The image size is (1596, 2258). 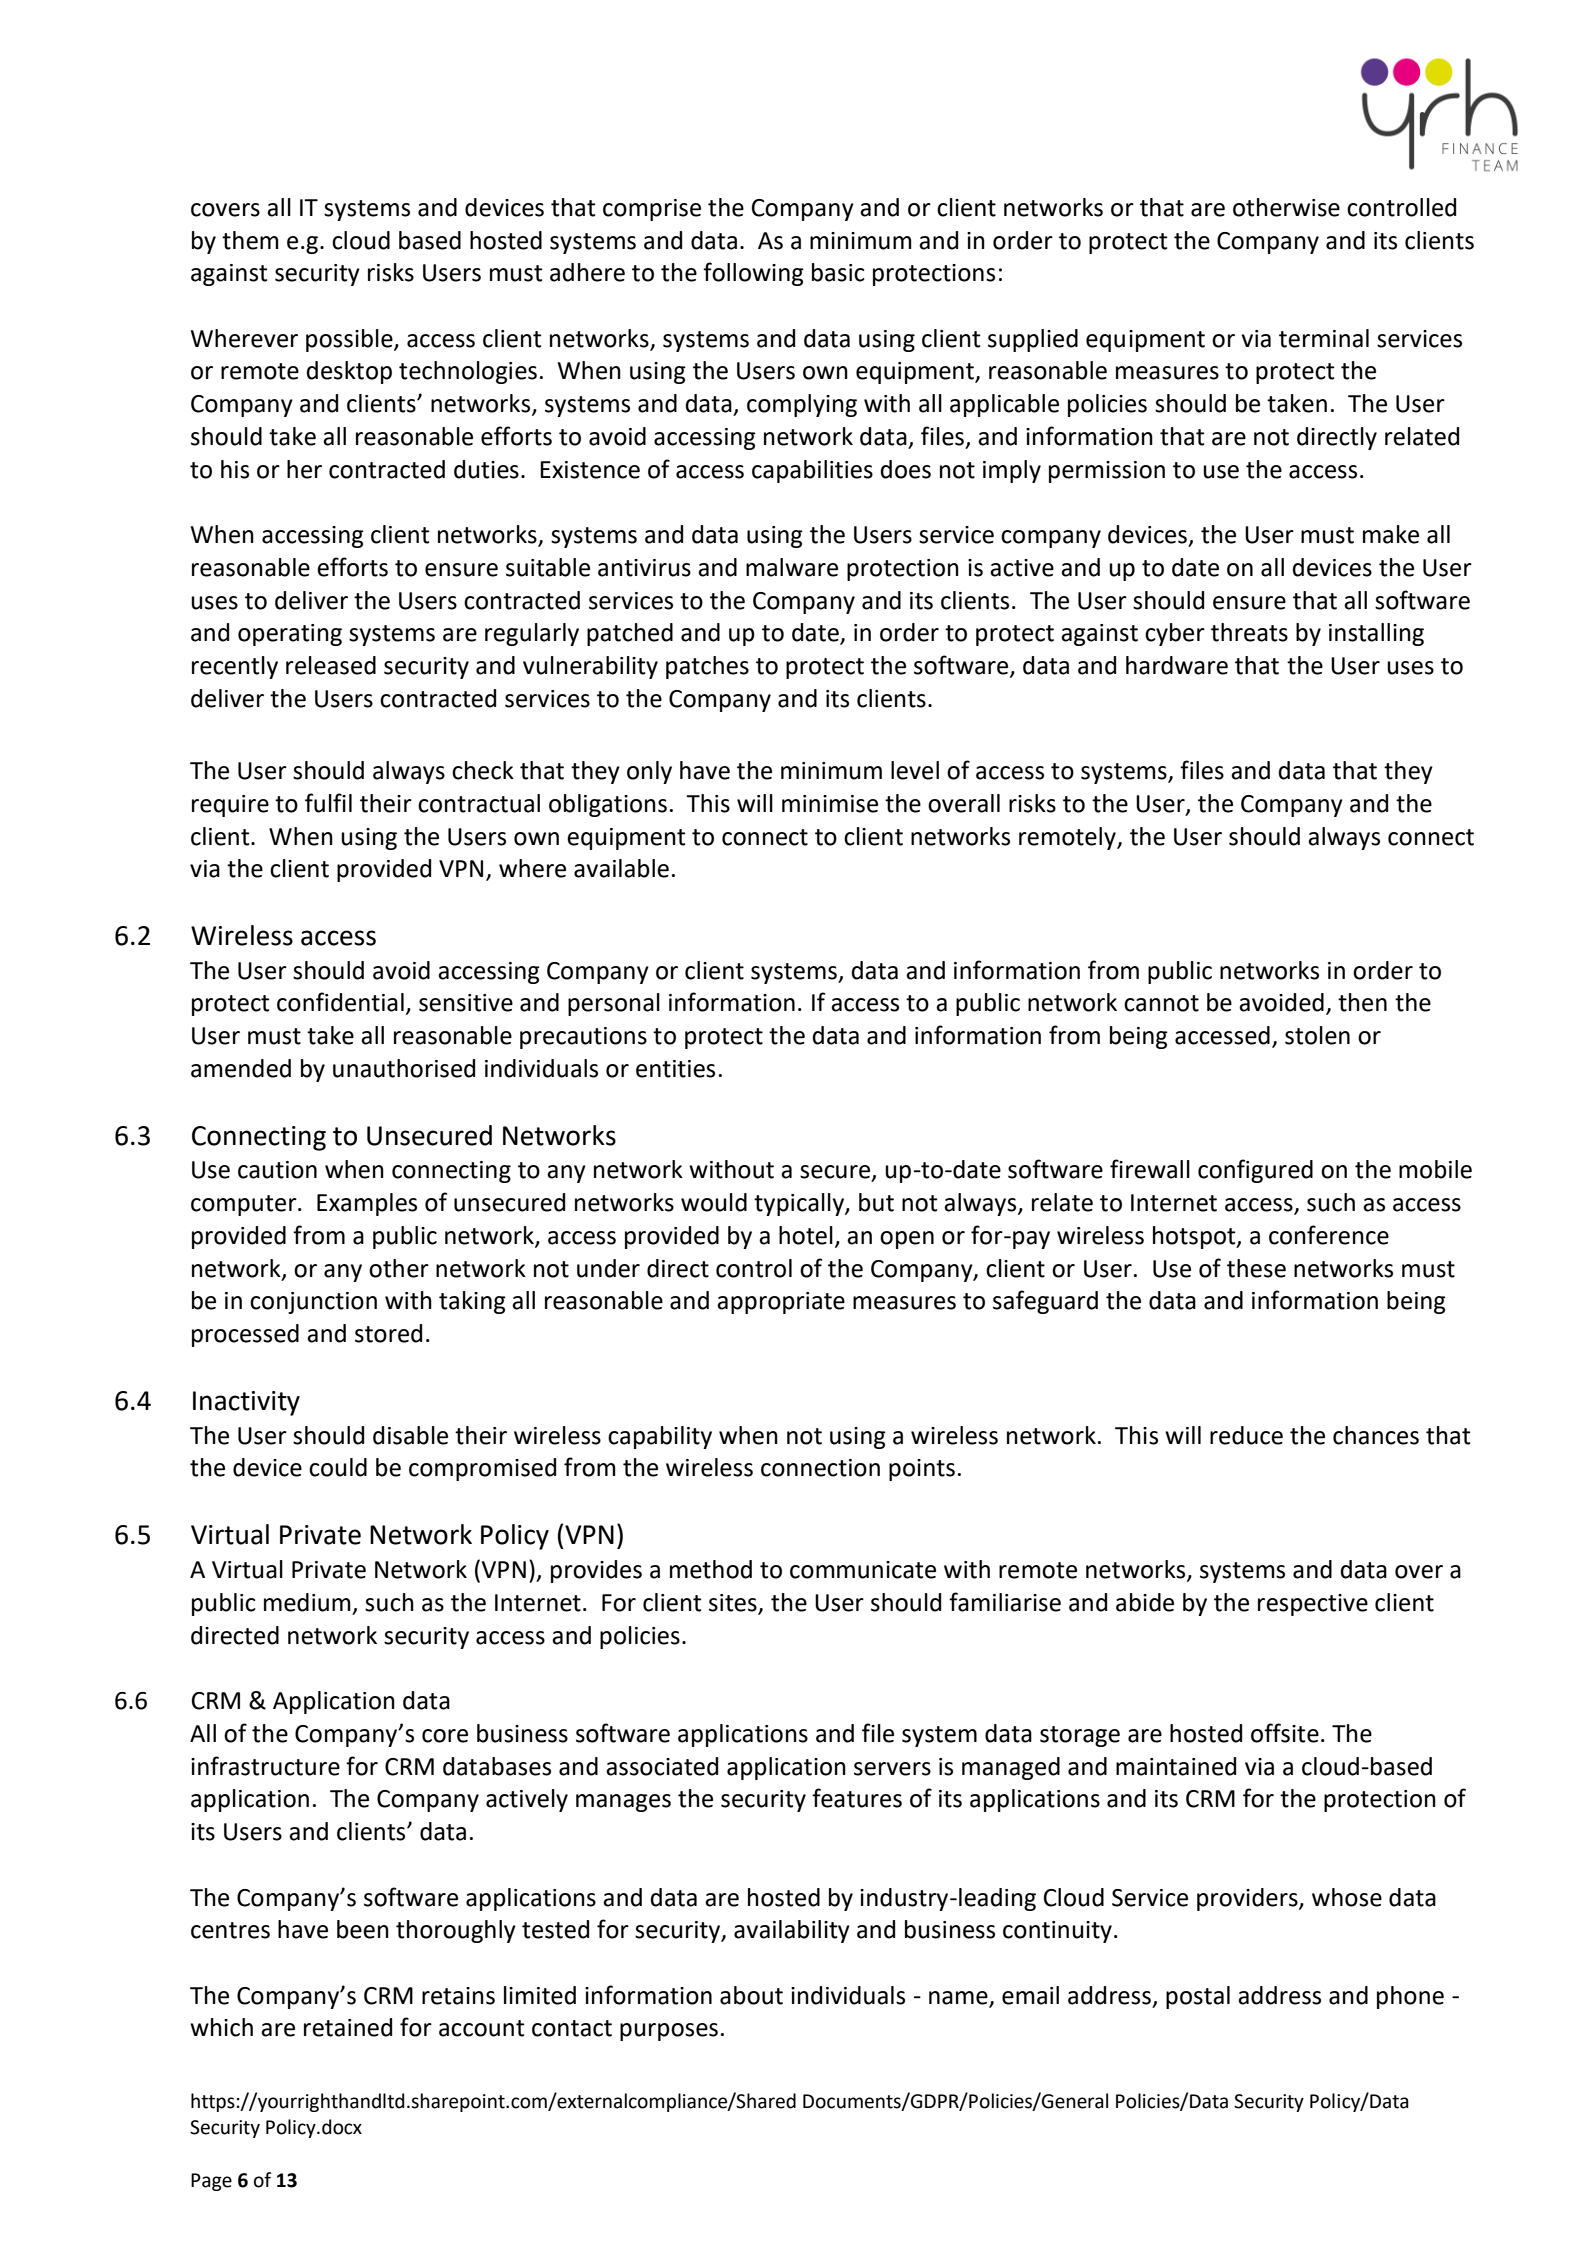 I want to click on basic, so click(x=838, y=272).
